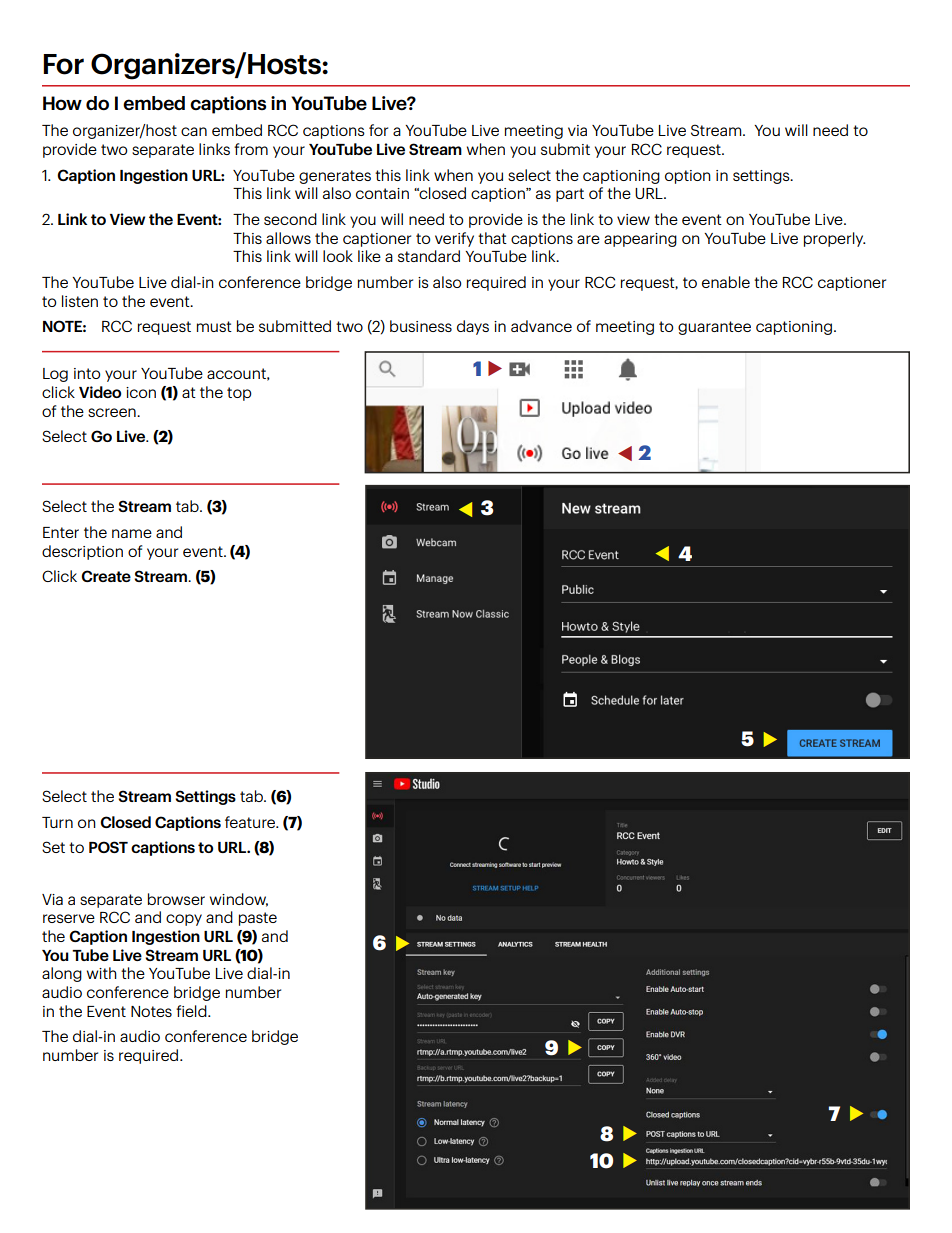 The height and width of the screenshot is (1233, 952). Describe the element at coordinates (382, 193) in the screenshot. I see `contain` at that location.
